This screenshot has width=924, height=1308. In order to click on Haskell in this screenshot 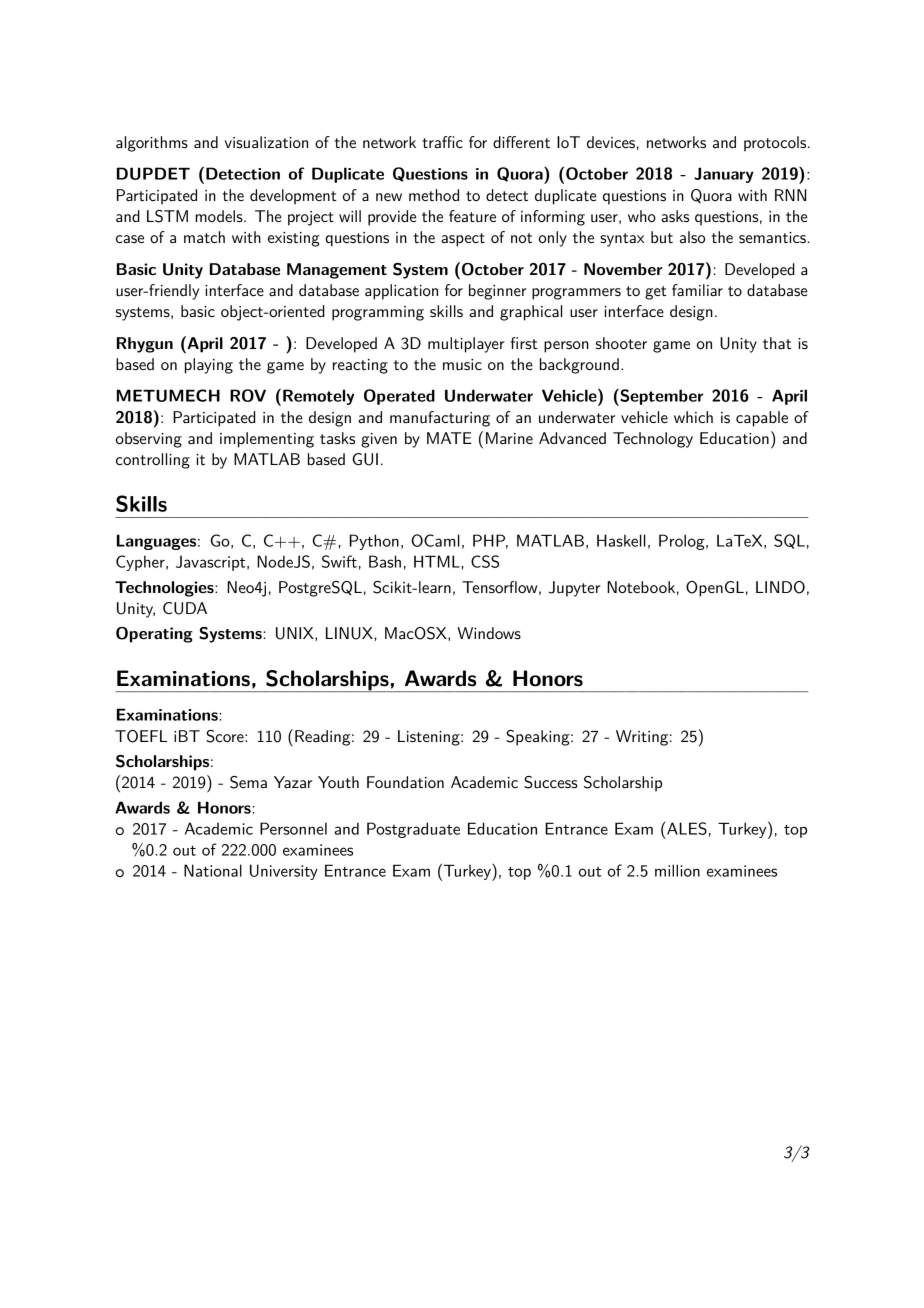, I will do `click(621, 540)`.
